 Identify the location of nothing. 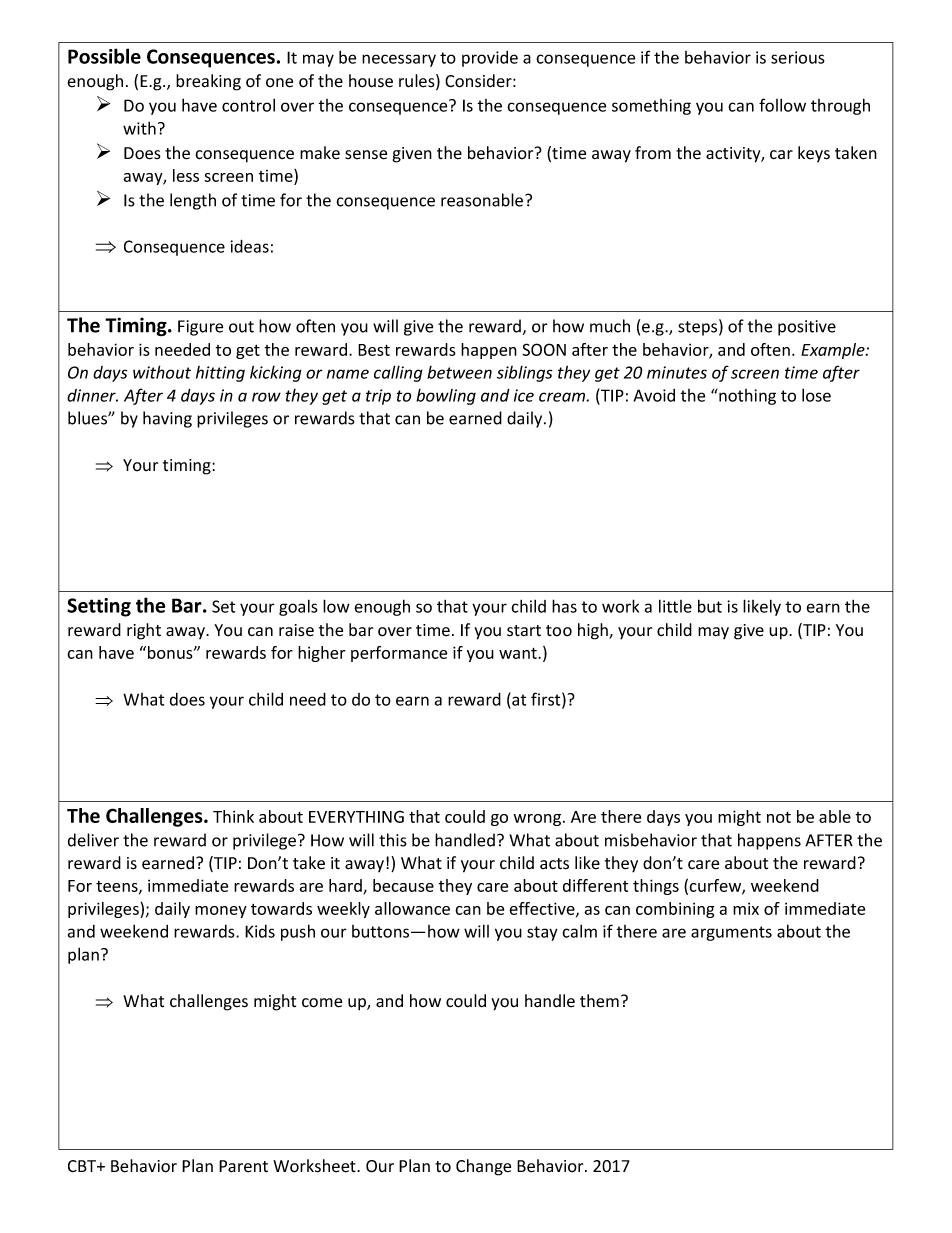
(746, 397).
